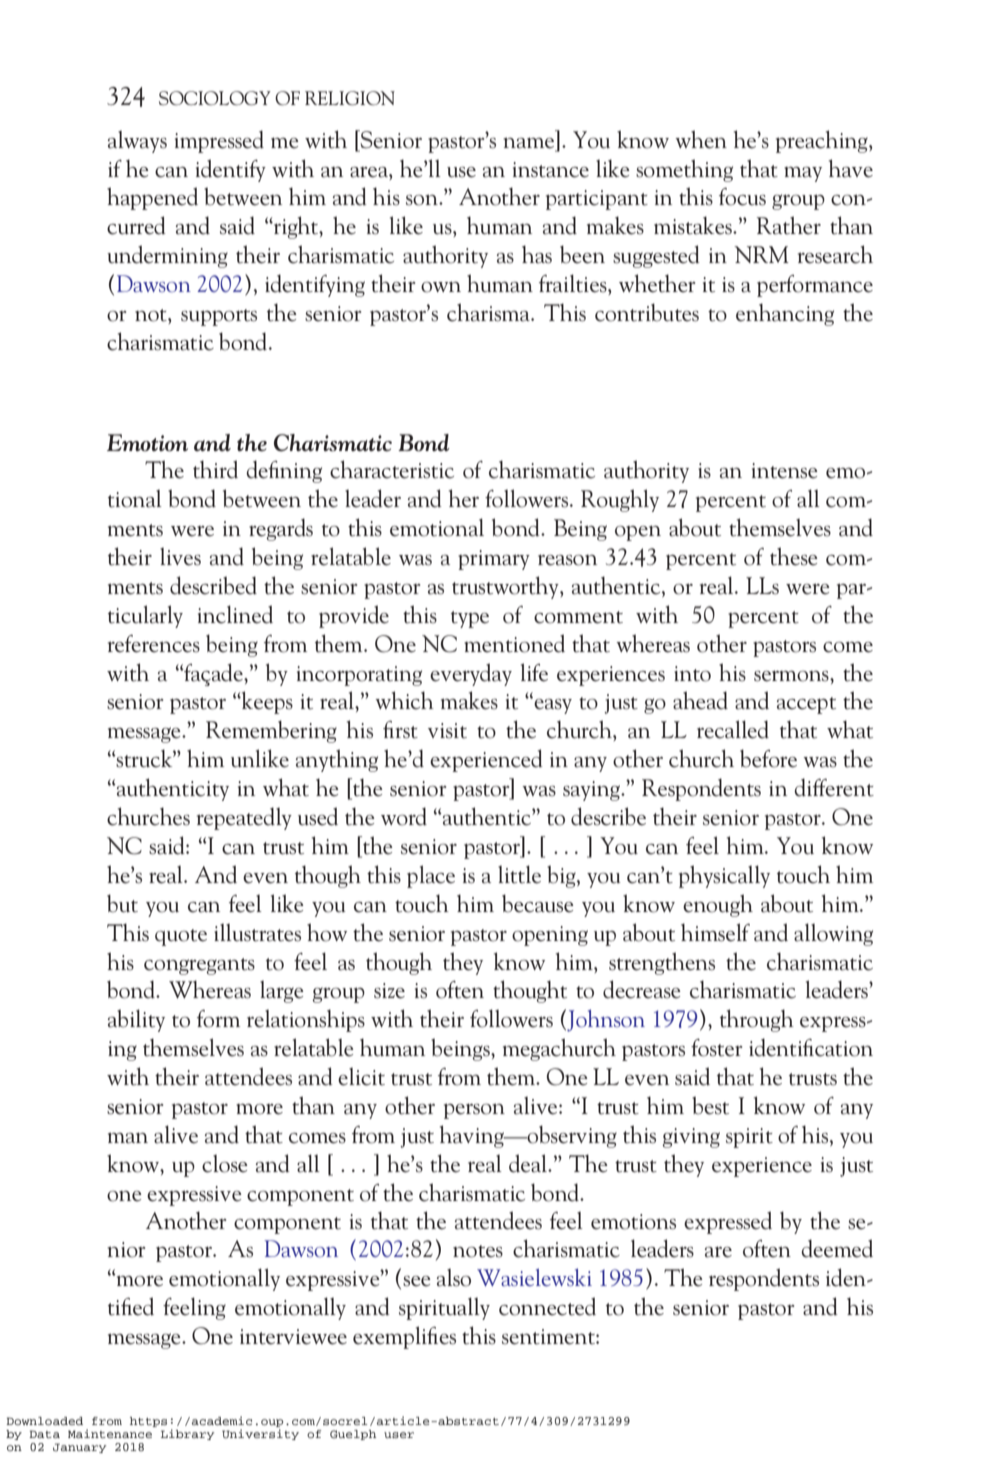 This image has height=1464, width=1002. What do you see at coordinates (110, 1433) in the image?
I see `Maintenance` at bounding box center [110, 1433].
